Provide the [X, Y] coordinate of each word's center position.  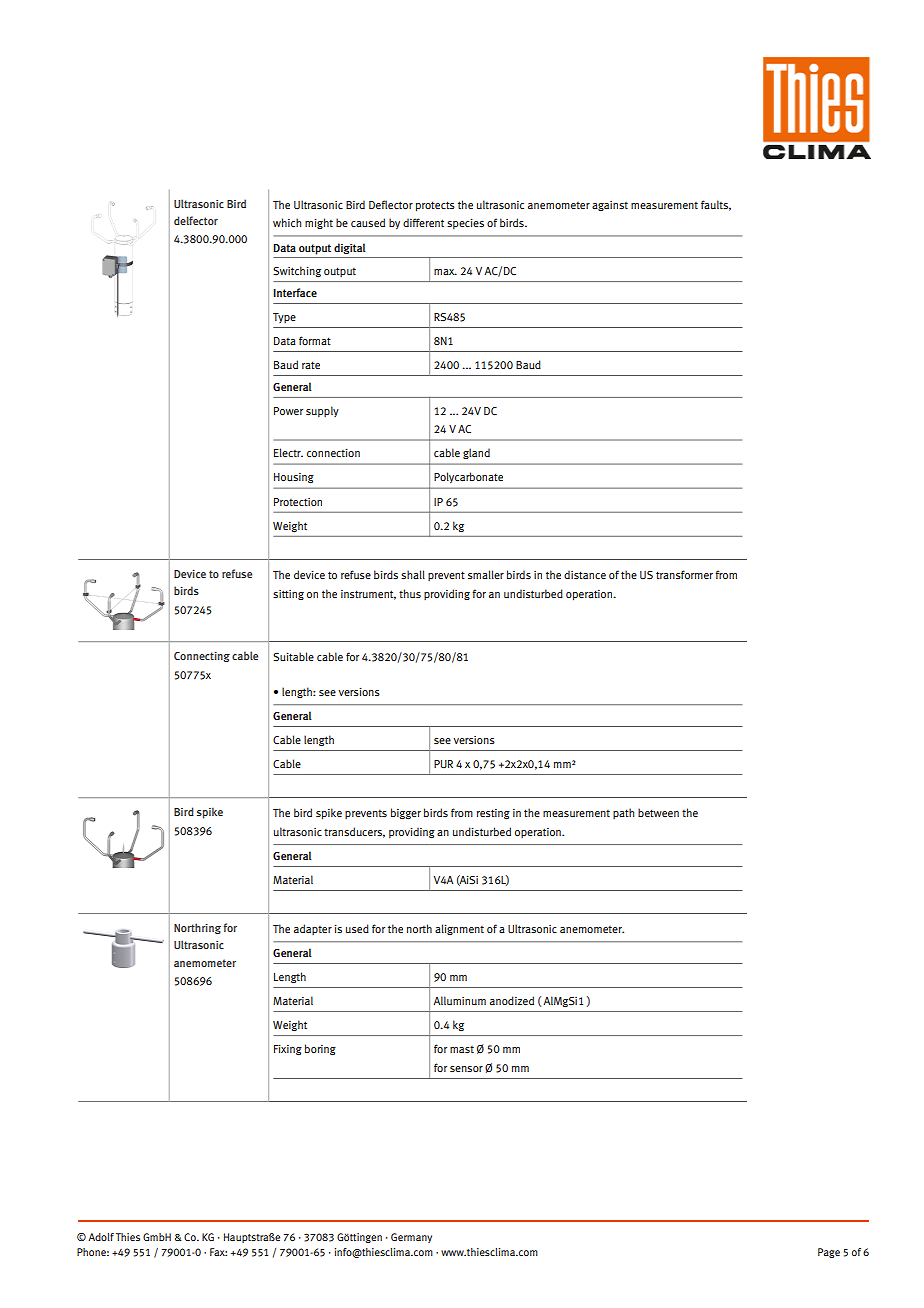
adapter [313, 929]
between [658, 812]
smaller [486, 574]
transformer [684, 574]
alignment [459, 929]
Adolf [101, 1237]
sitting [288, 595]
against [610, 206]
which [287, 222]
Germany [411, 1238]
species [465, 224]
